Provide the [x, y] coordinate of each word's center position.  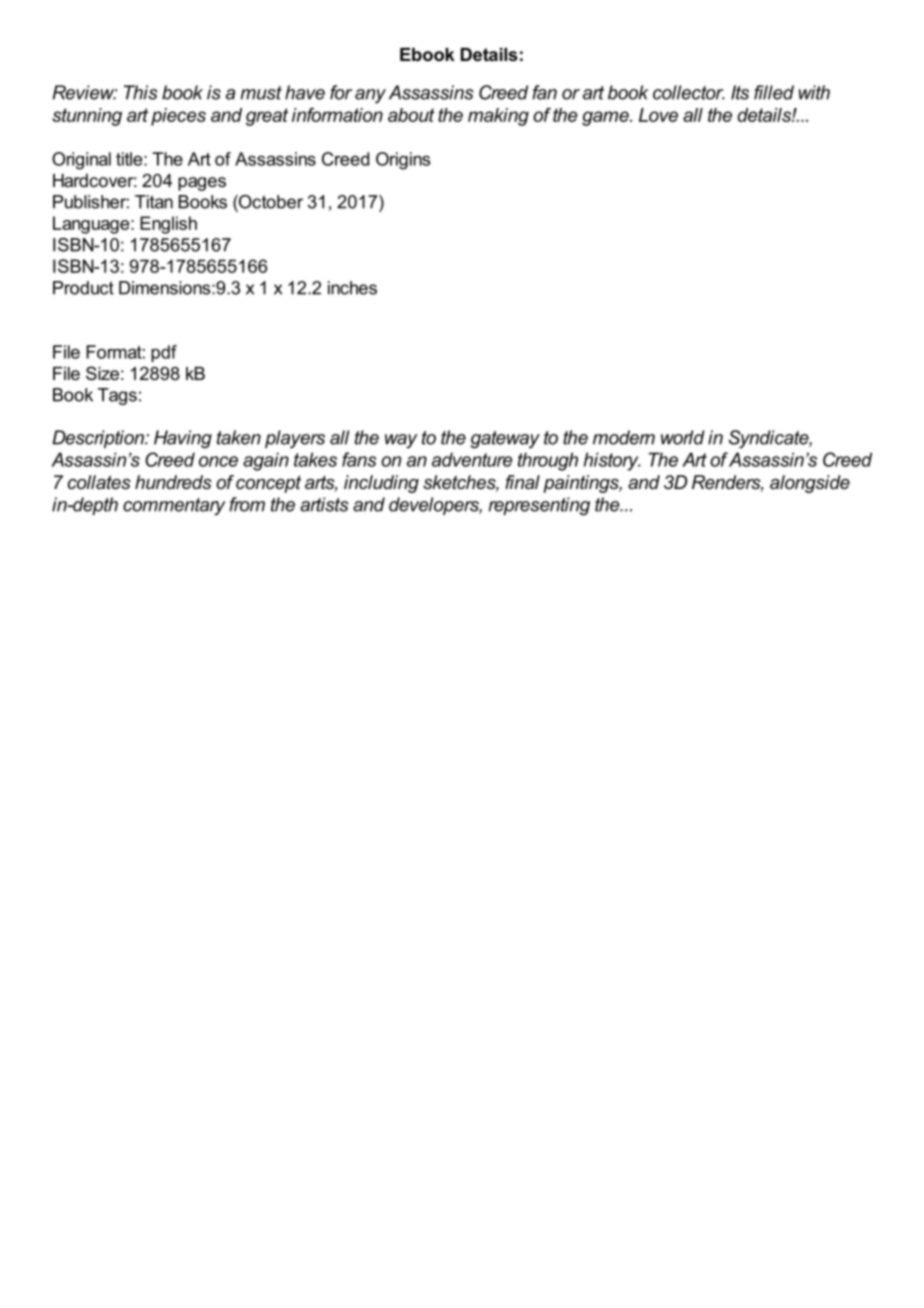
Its [740, 92]
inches [352, 288]
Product [83, 288]
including [381, 484]
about [411, 115]
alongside [810, 484]
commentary [174, 507]
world [683, 437]
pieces [178, 117]
